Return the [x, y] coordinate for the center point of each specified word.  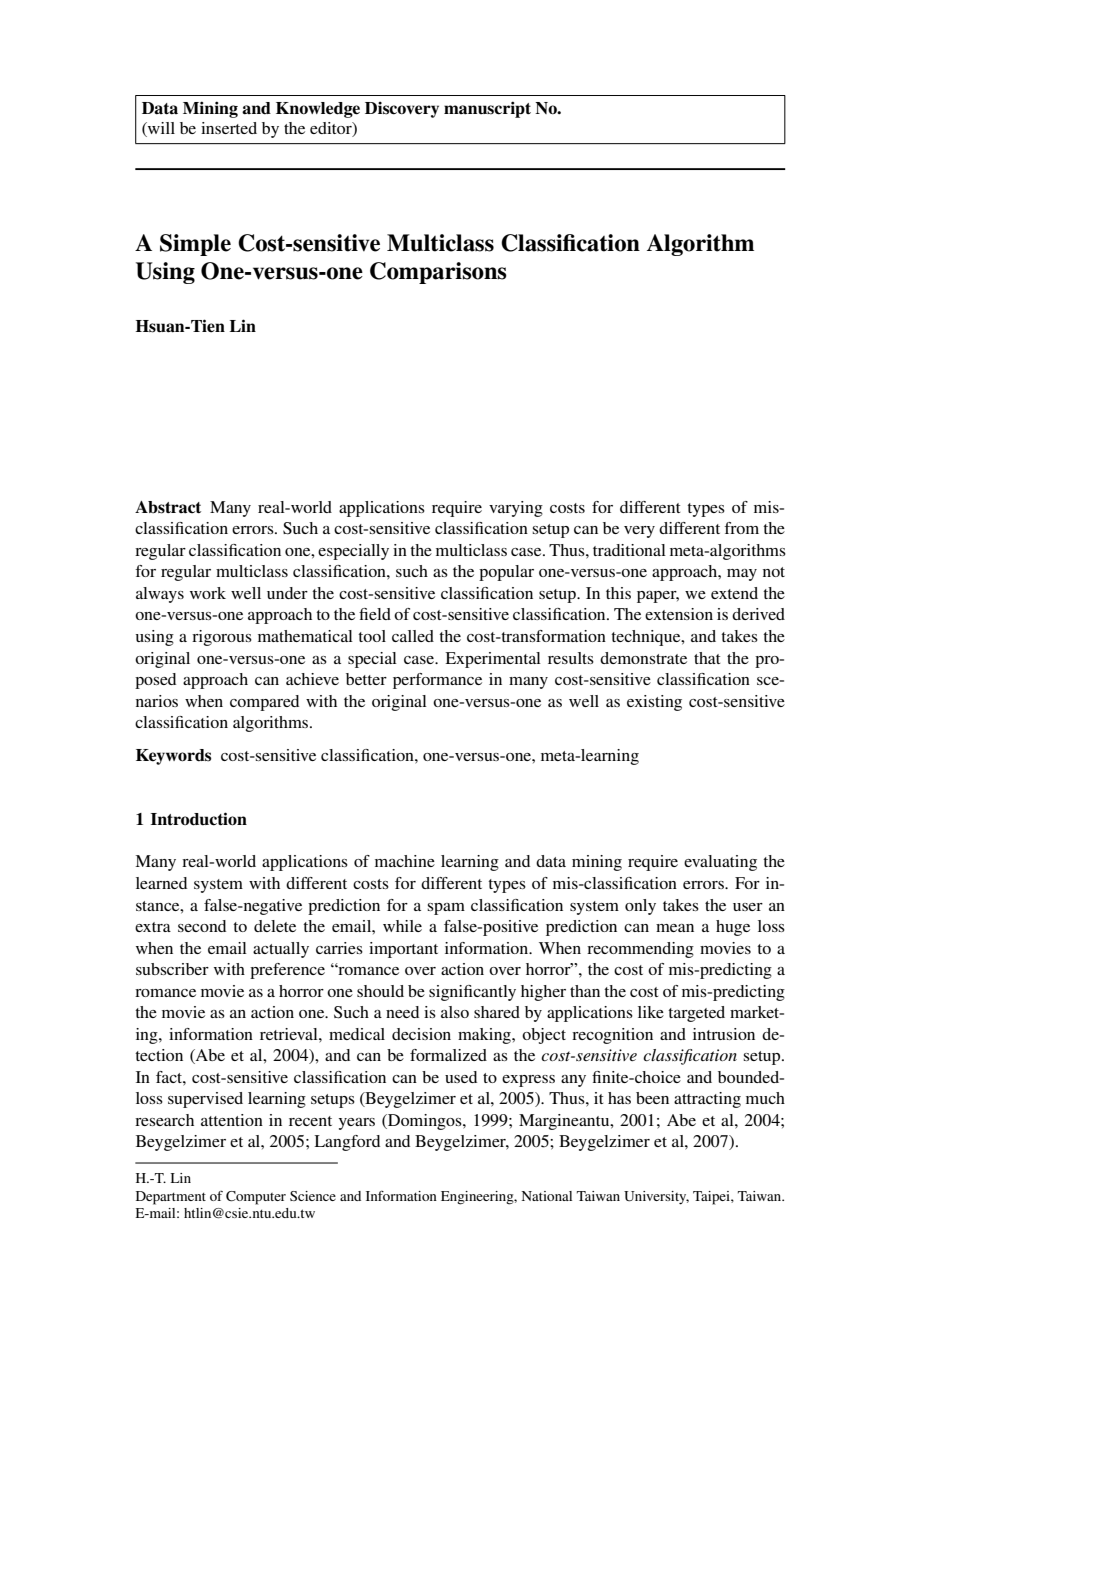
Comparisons [438, 273]
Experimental [493, 660]
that [707, 658]
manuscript [487, 109]
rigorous [222, 638]
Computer [256, 1198]
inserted [229, 128]
